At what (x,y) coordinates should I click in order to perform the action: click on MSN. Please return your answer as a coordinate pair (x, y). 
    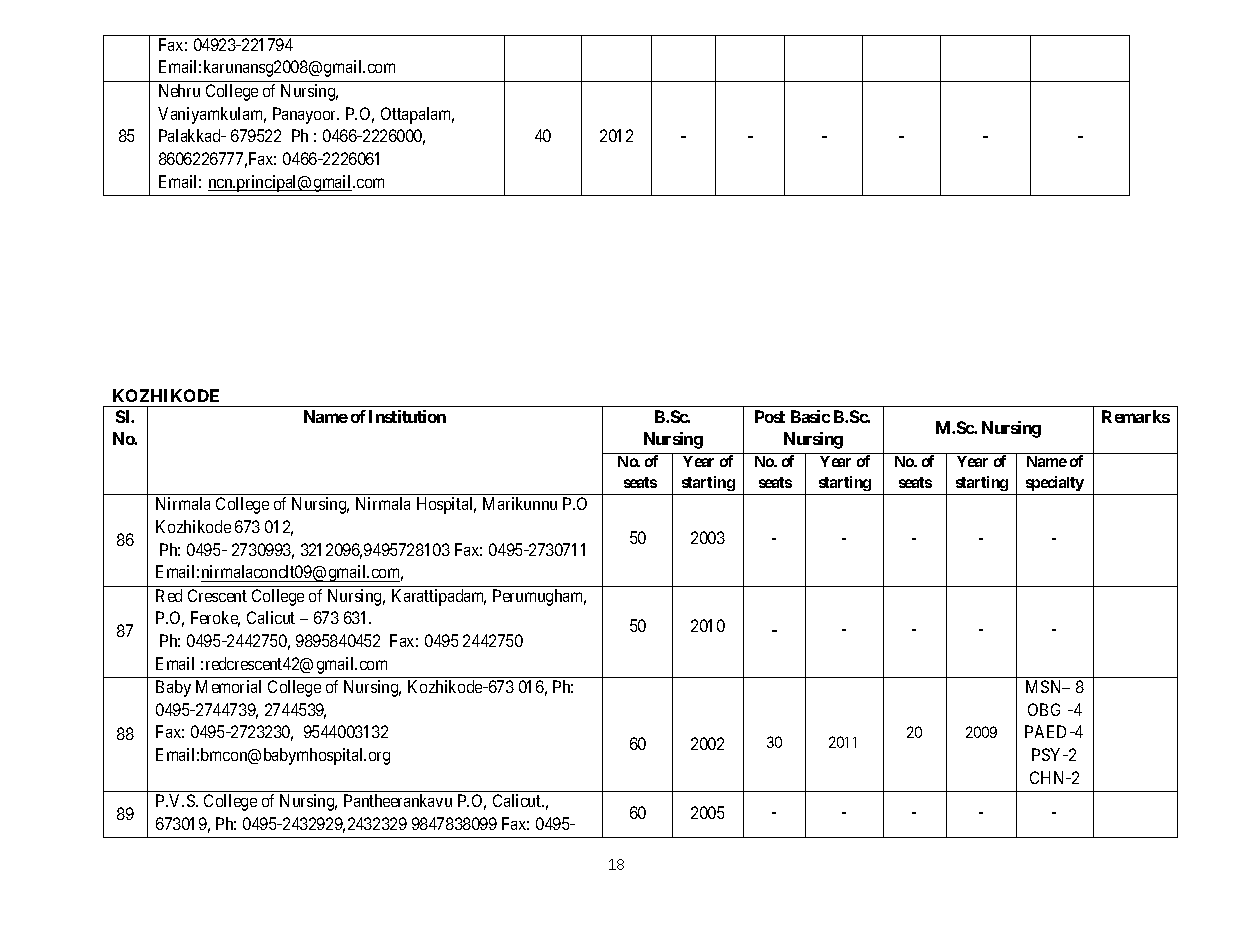
    Looking at the image, I should click on (1045, 686).
